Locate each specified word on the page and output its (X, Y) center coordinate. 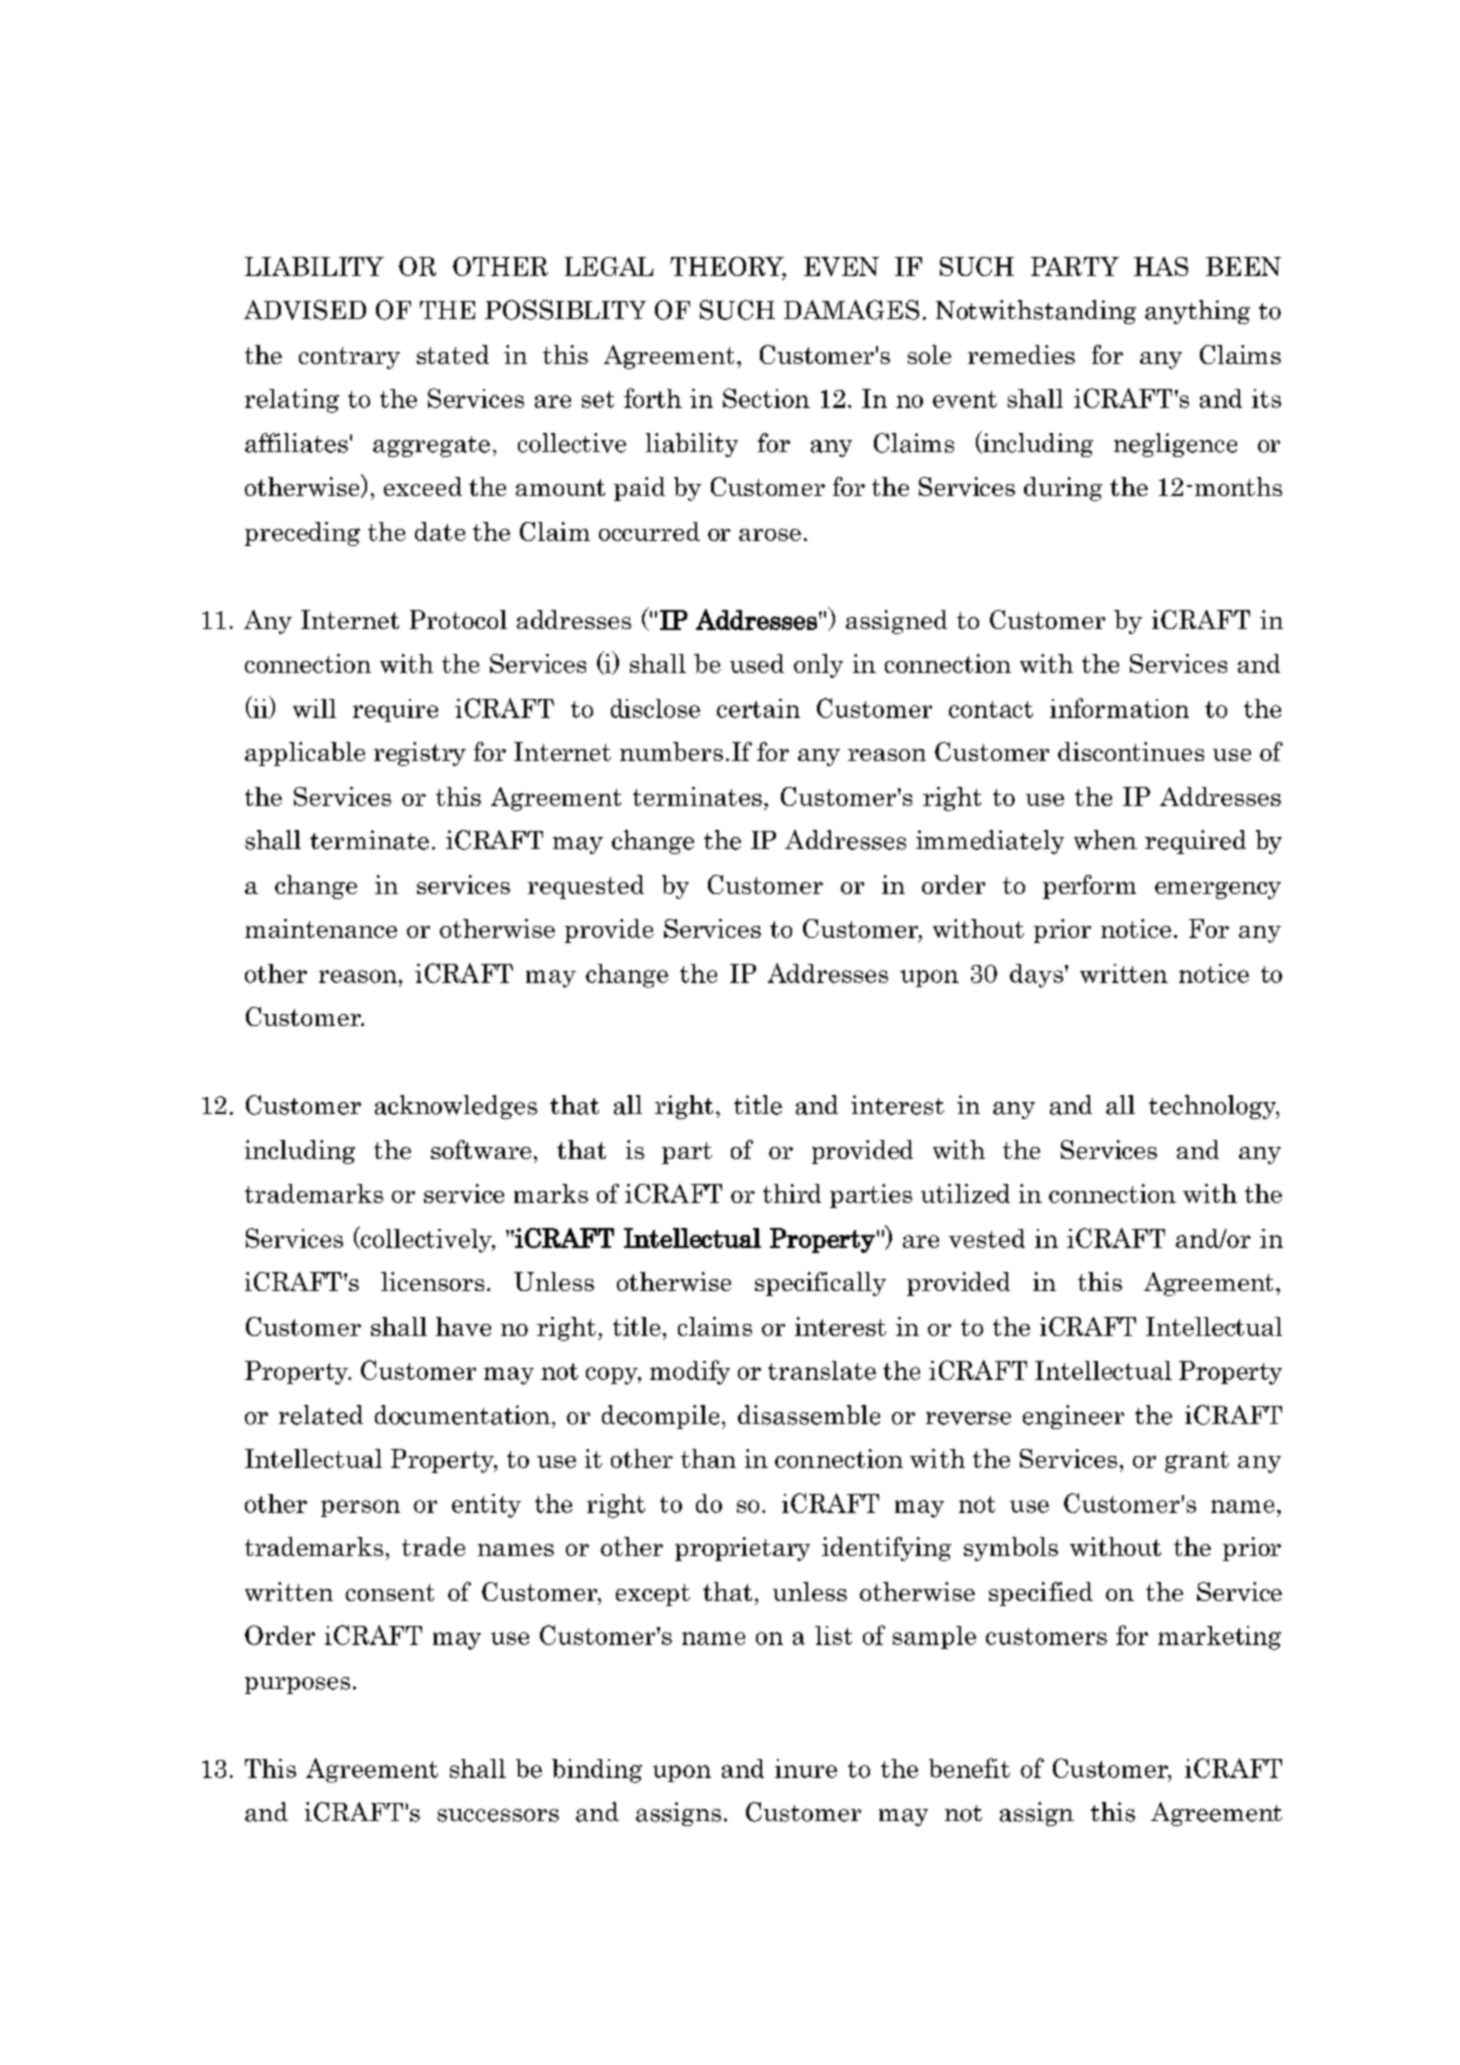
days (1036, 976)
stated (453, 354)
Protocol (458, 619)
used (757, 663)
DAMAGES (851, 310)
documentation (462, 1415)
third (792, 1193)
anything (1197, 312)
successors (498, 1815)
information (1119, 708)
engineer (1073, 1417)
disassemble (809, 1415)
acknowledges (456, 1107)
